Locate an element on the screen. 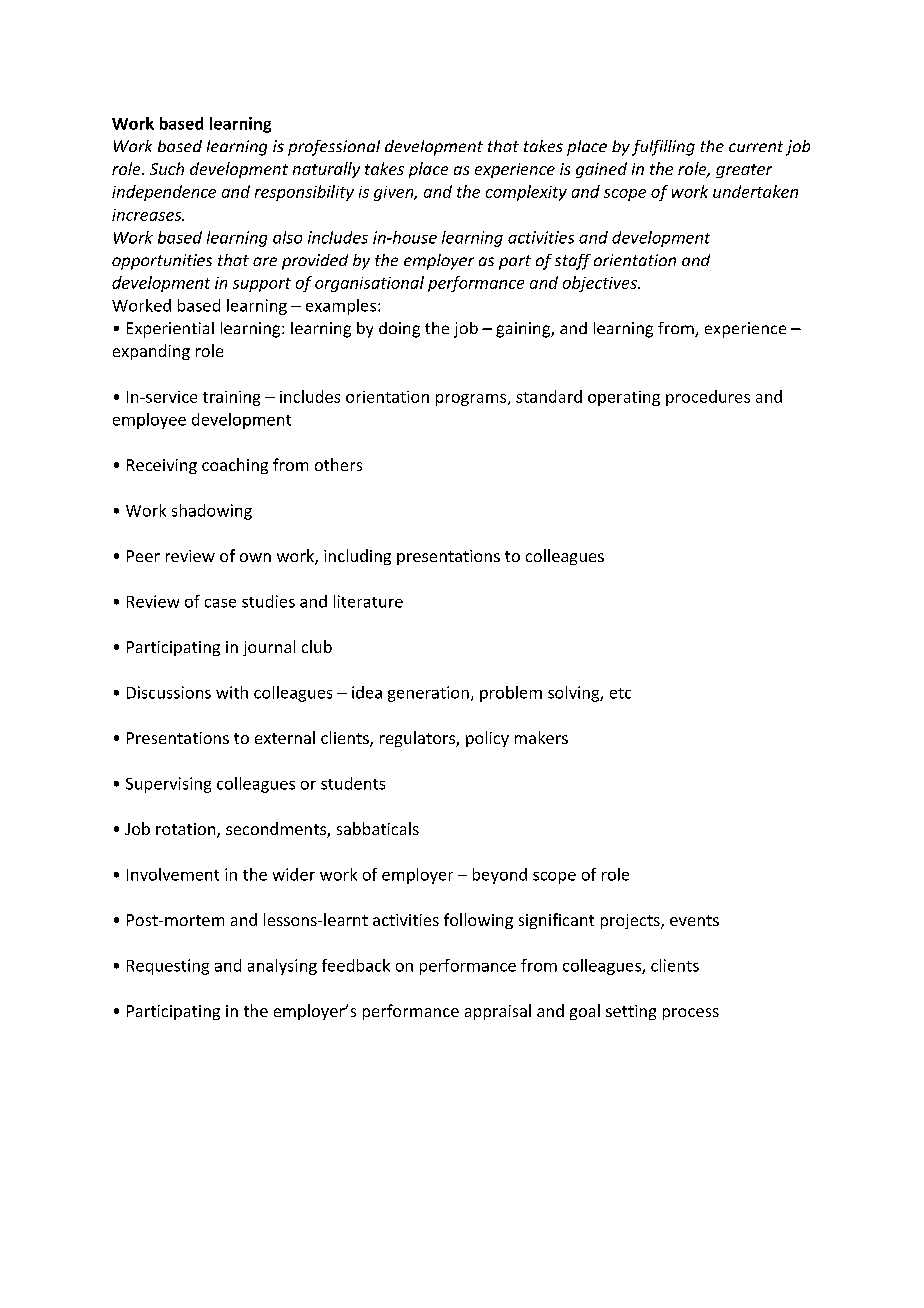 The image size is (924, 1308). Such is located at coordinates (167, 168).
